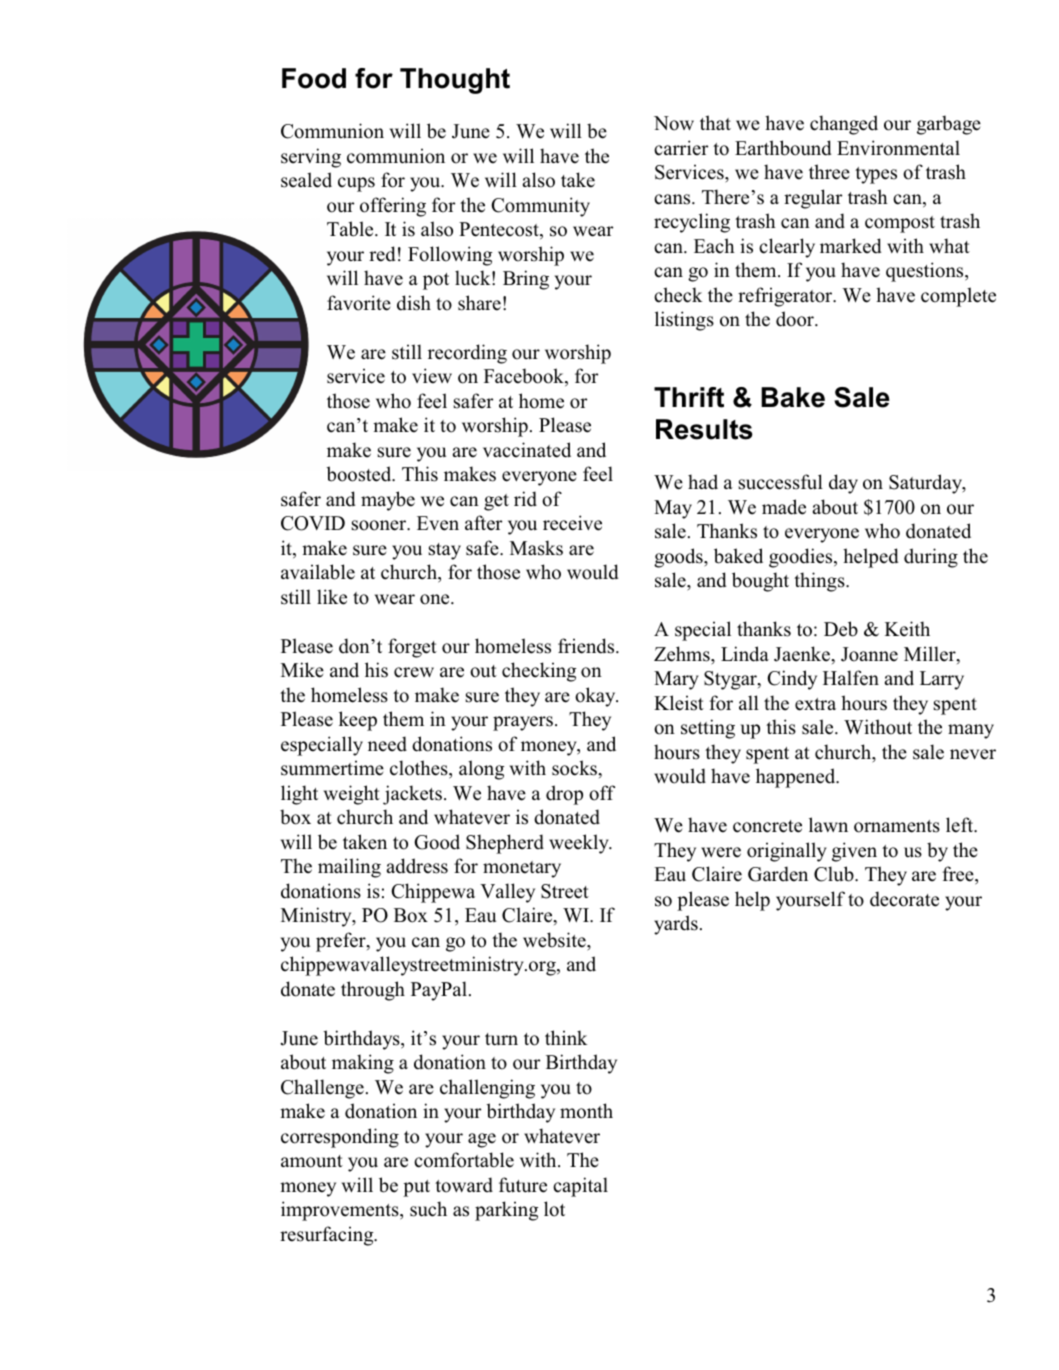 This screenshot has width=1059, height=1370. I want to click on Mary, so click(676, 680).
